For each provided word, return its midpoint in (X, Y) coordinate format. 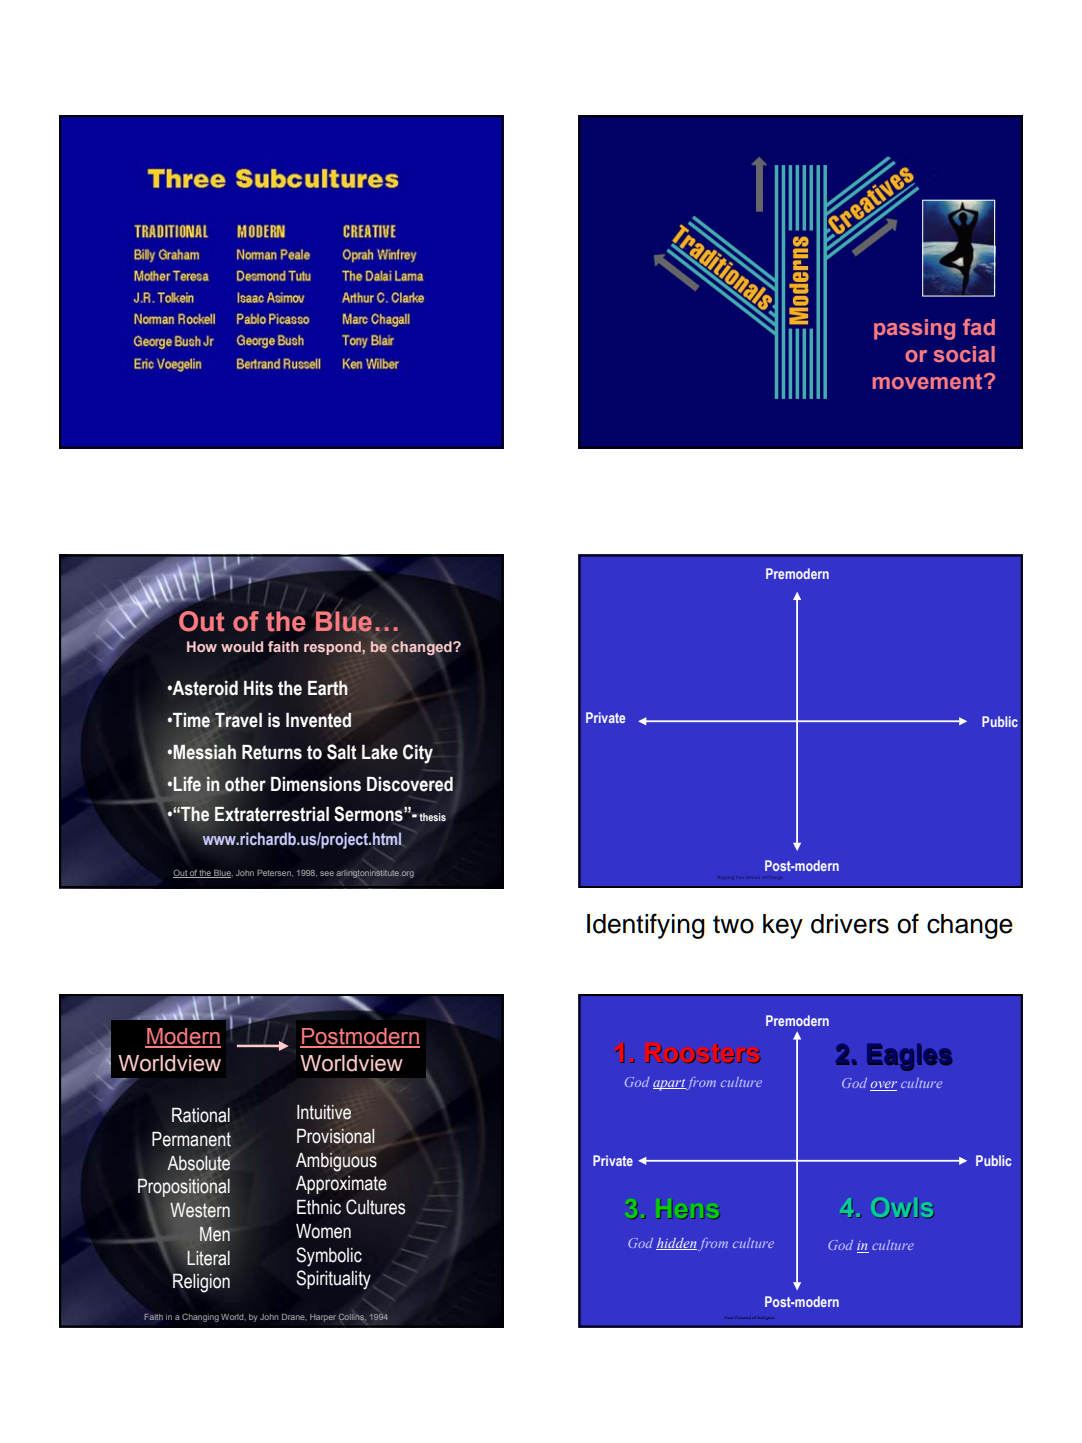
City (418, 754)
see (327, 873)
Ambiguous (336, 1162)
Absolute (198, 1163)
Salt (342, 752)
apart (669, 1084)
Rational (201, 1115)
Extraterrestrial (271, 814)
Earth (328, 688)
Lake (380, 752)
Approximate (341, 1185)
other (245, 784)
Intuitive (324, 1112)
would (242, 646)
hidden (676, 1244)
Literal (208, 1258)
